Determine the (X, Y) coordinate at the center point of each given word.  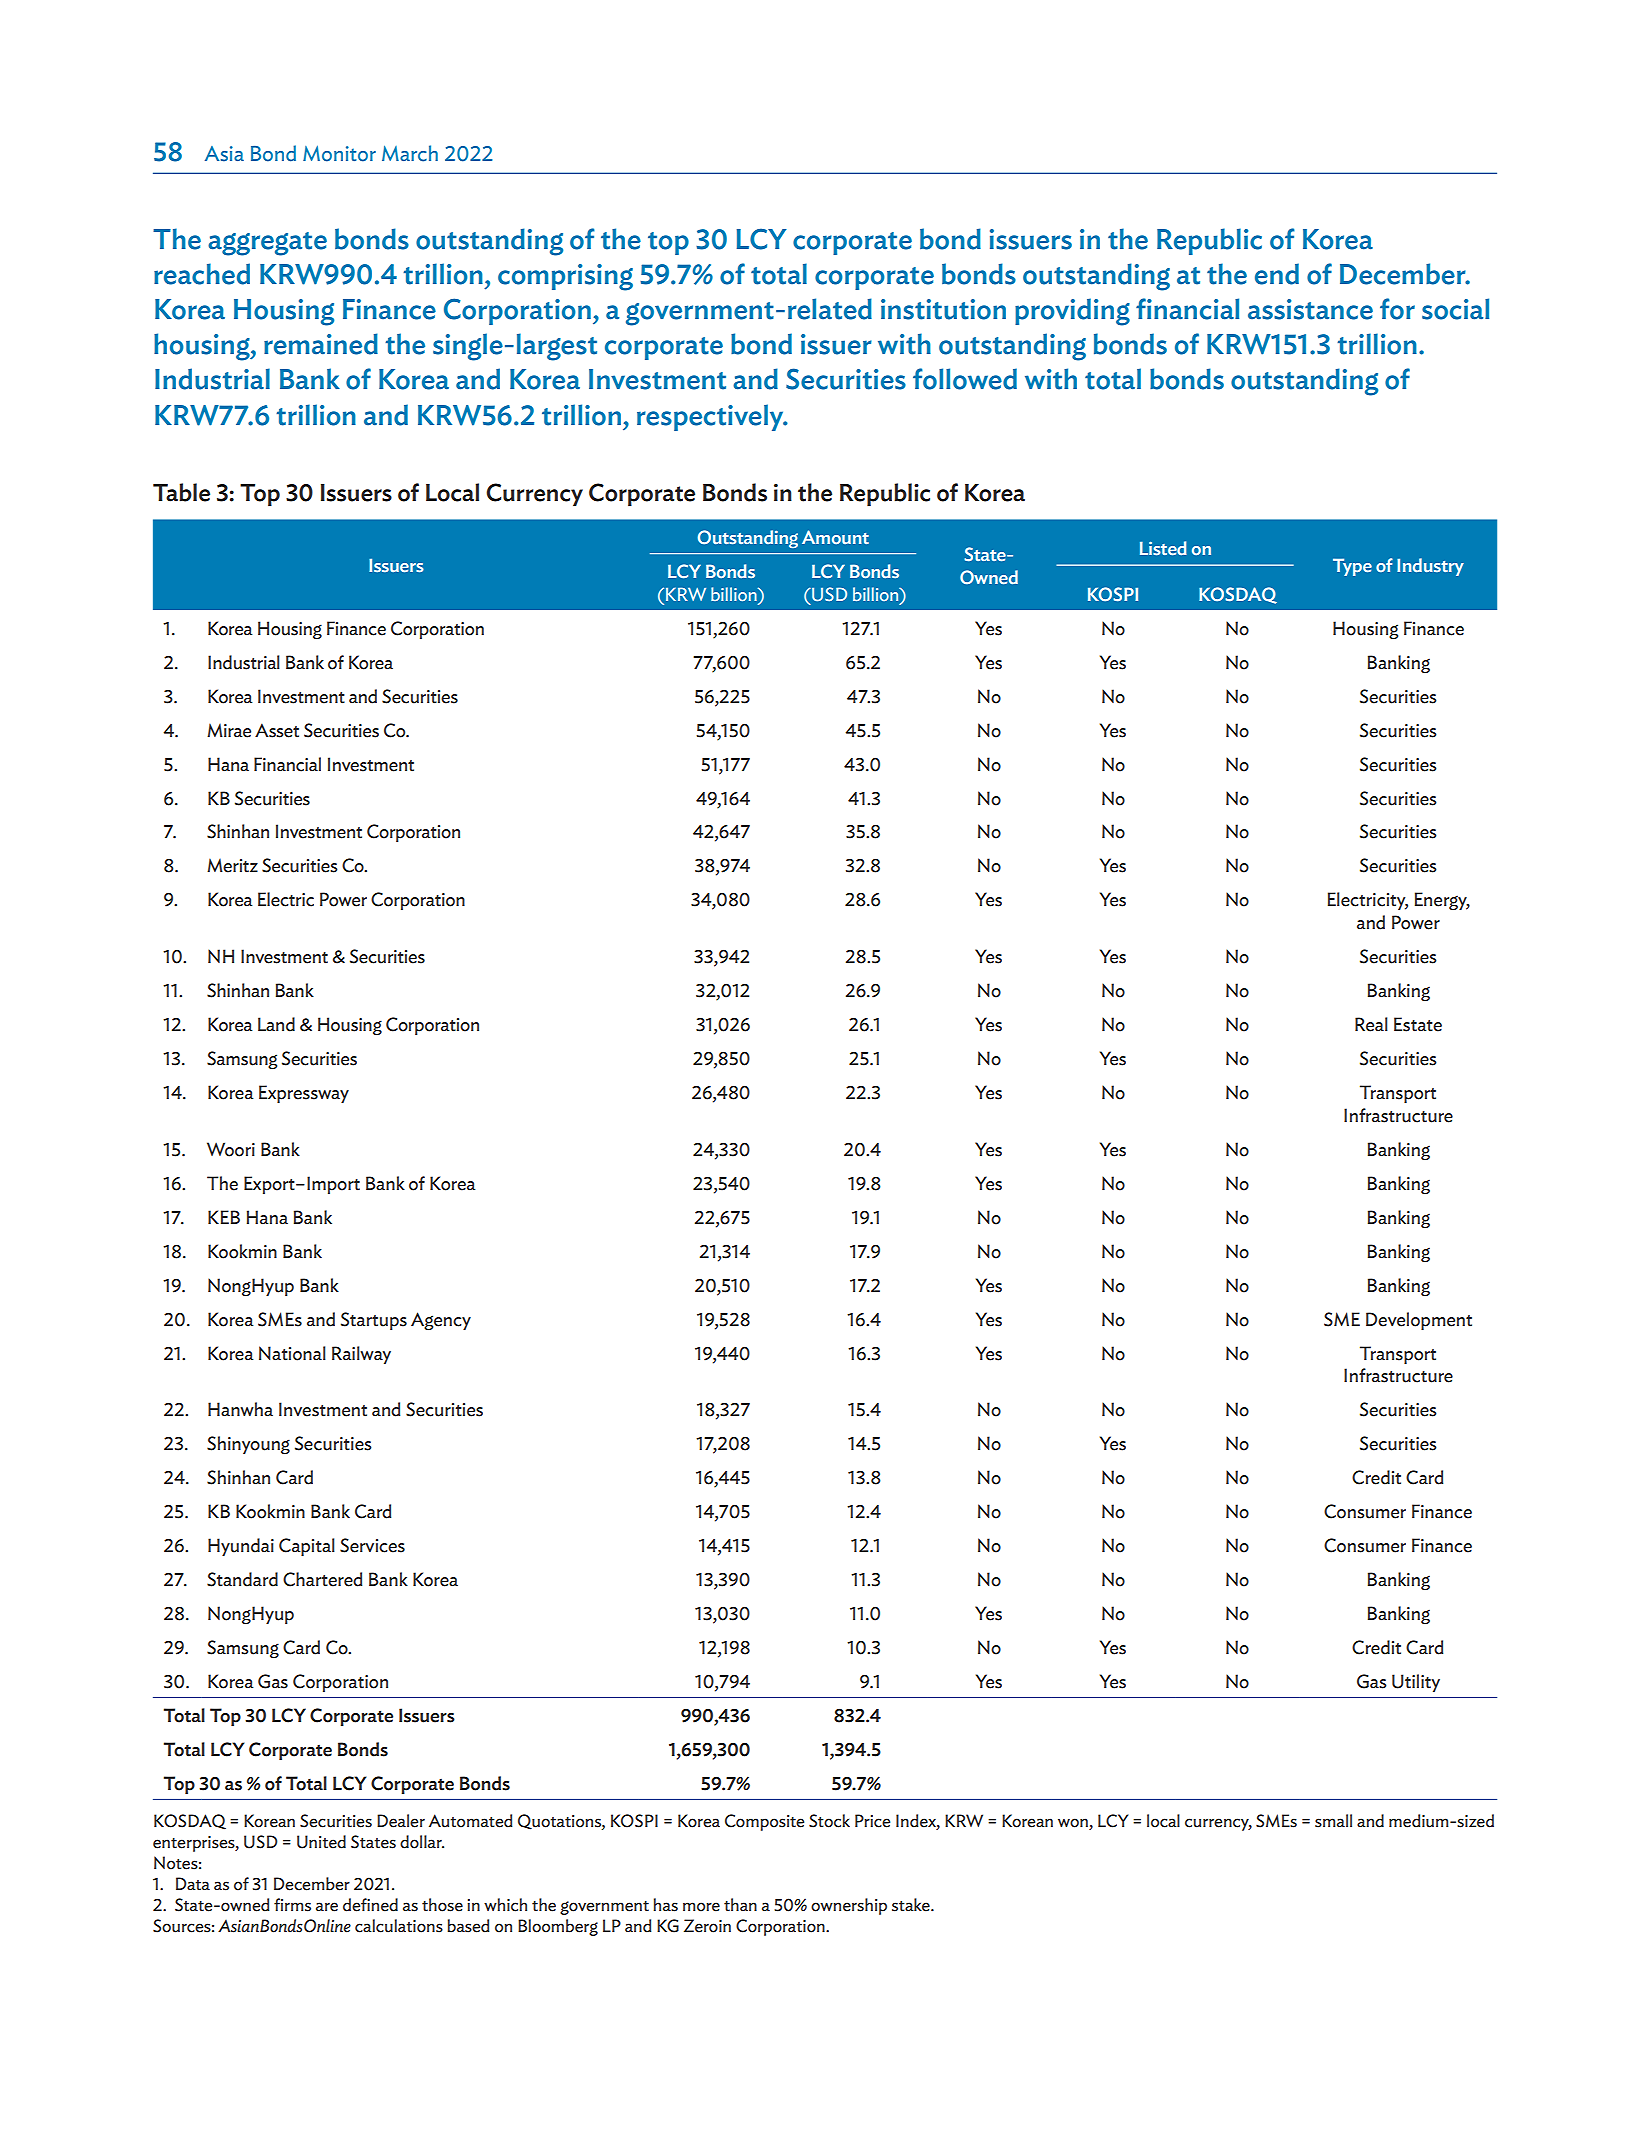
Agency (441, 1321)
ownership (849, 1906)
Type (1352, 567)
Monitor (339, 153)
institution (943, 309)
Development (1419, 1321)
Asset (277, 730)
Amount (835, 537)
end (1277, 274)
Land (276, 1024)
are (327, 1907)
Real (1371, 1024)
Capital (307, 1547)
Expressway (304, 1094)
